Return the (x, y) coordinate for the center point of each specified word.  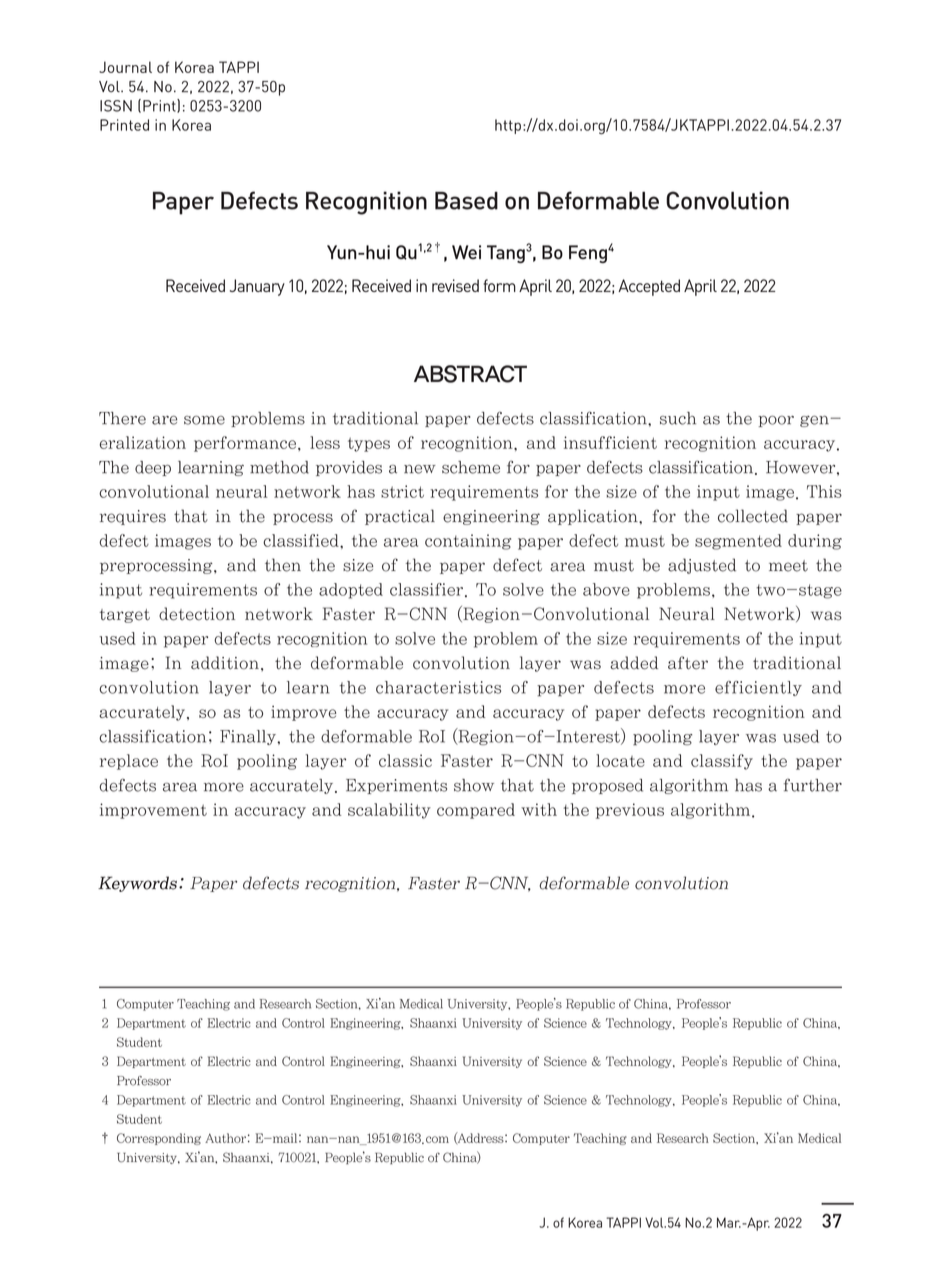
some (204, 420)
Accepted (649, 287)
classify (722, 762)
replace (129, 762)
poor (776, 421)
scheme (471, 467)
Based (466, 200)
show (474, 785)
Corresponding (159, 1139)
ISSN (116, 106)
